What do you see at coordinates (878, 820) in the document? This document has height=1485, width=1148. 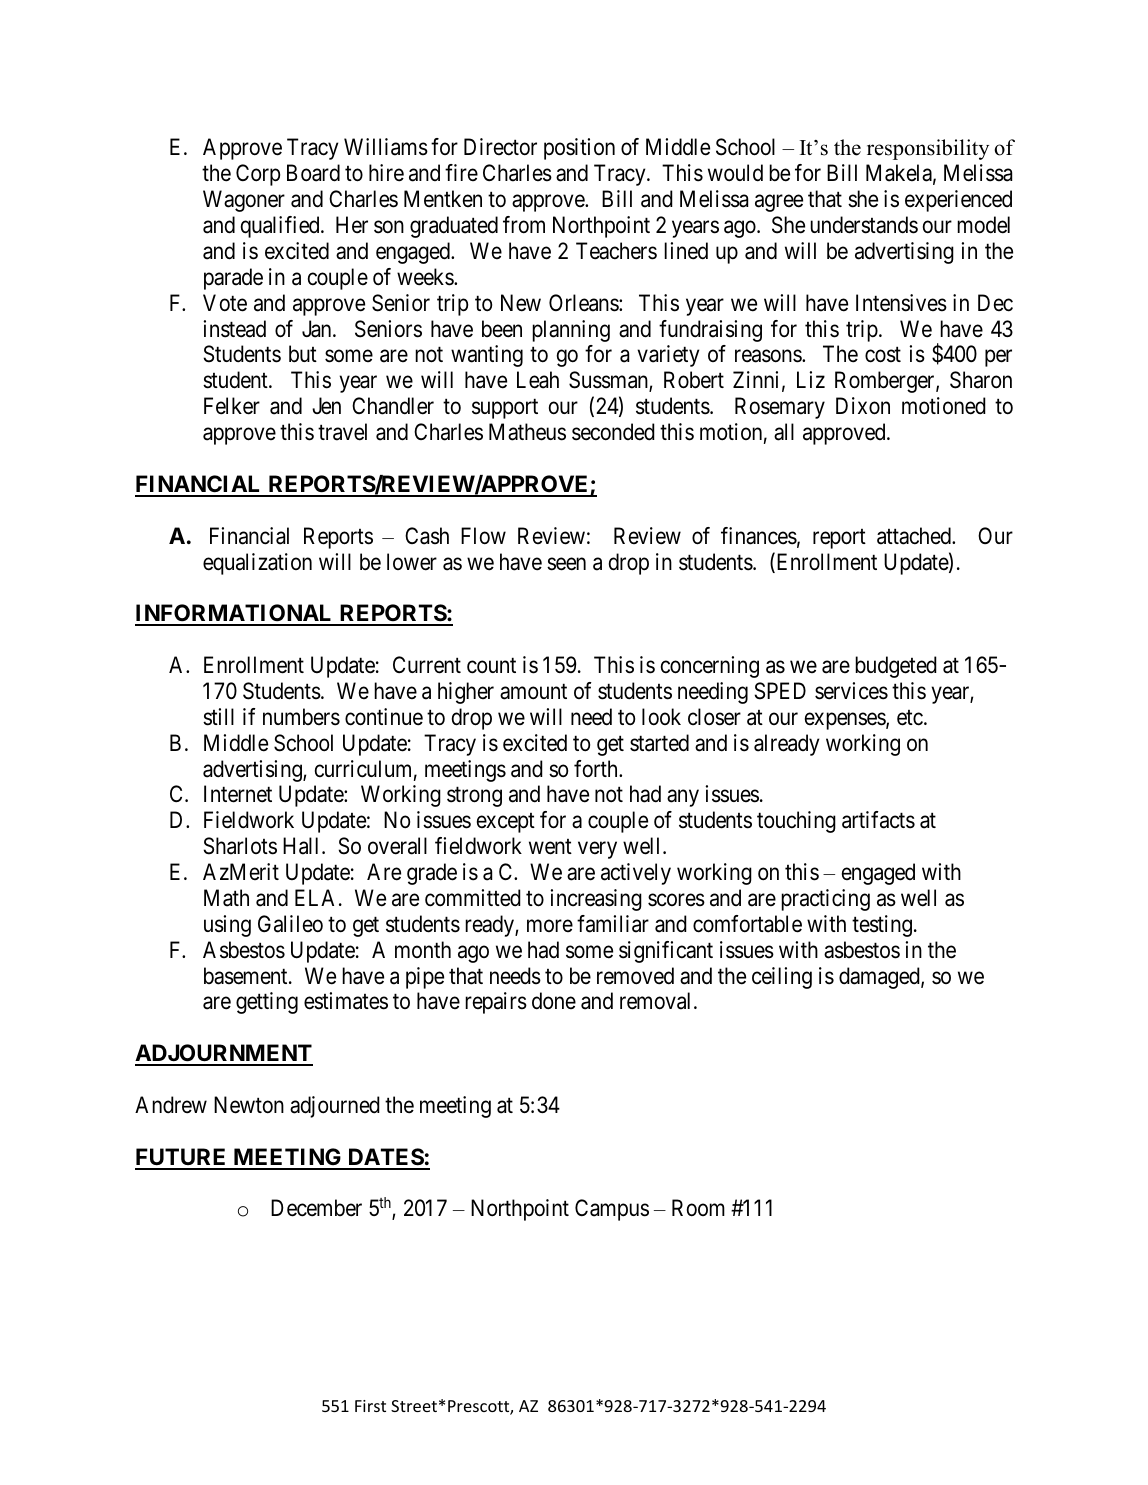 I see `artifacts` at bounding box center [878, 820].
